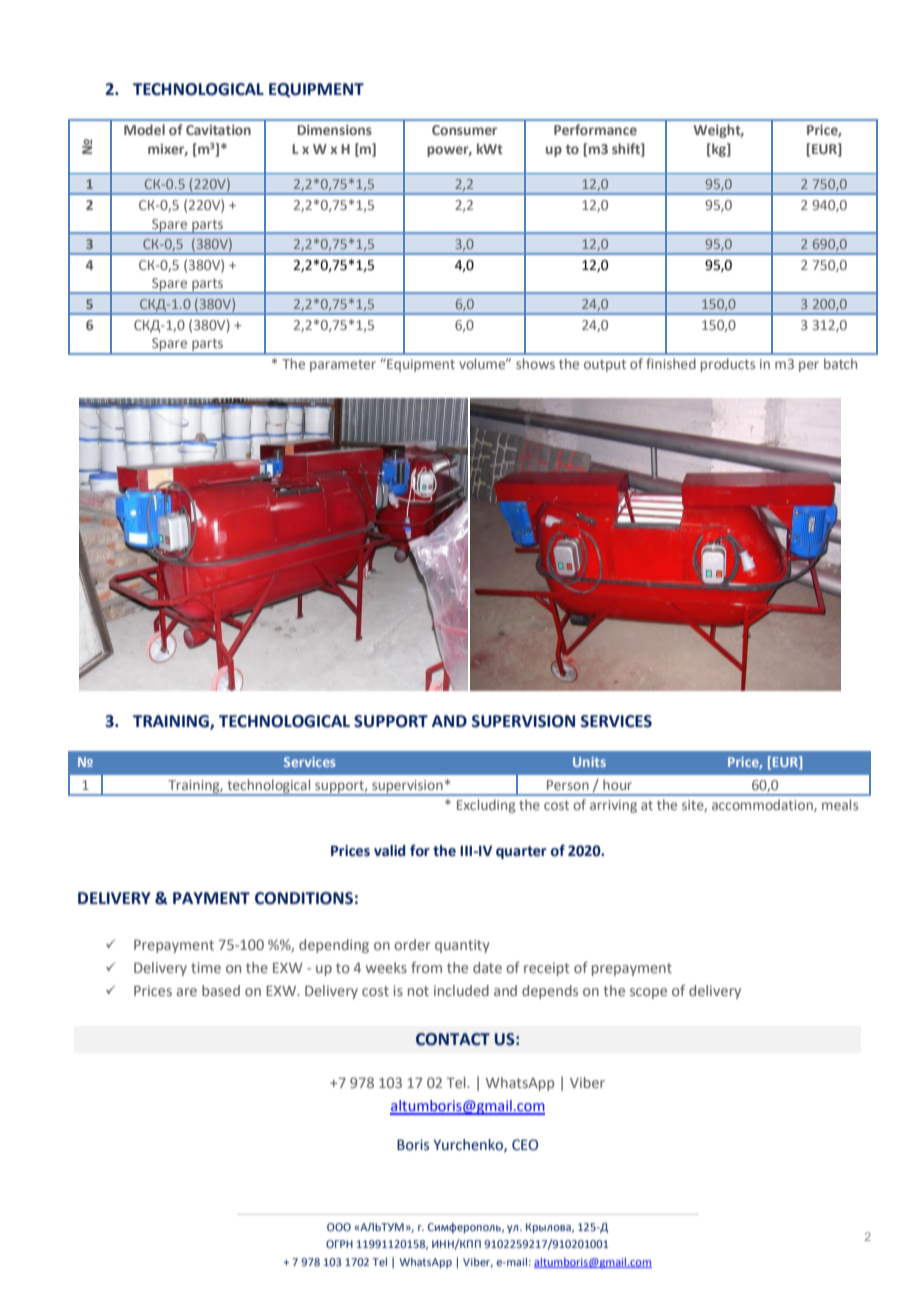 The width and height of the image is (924, 1308). What do you see at coordinates (595, 129) in the image?
I see `Performance` at bounding box center [595, 129].
